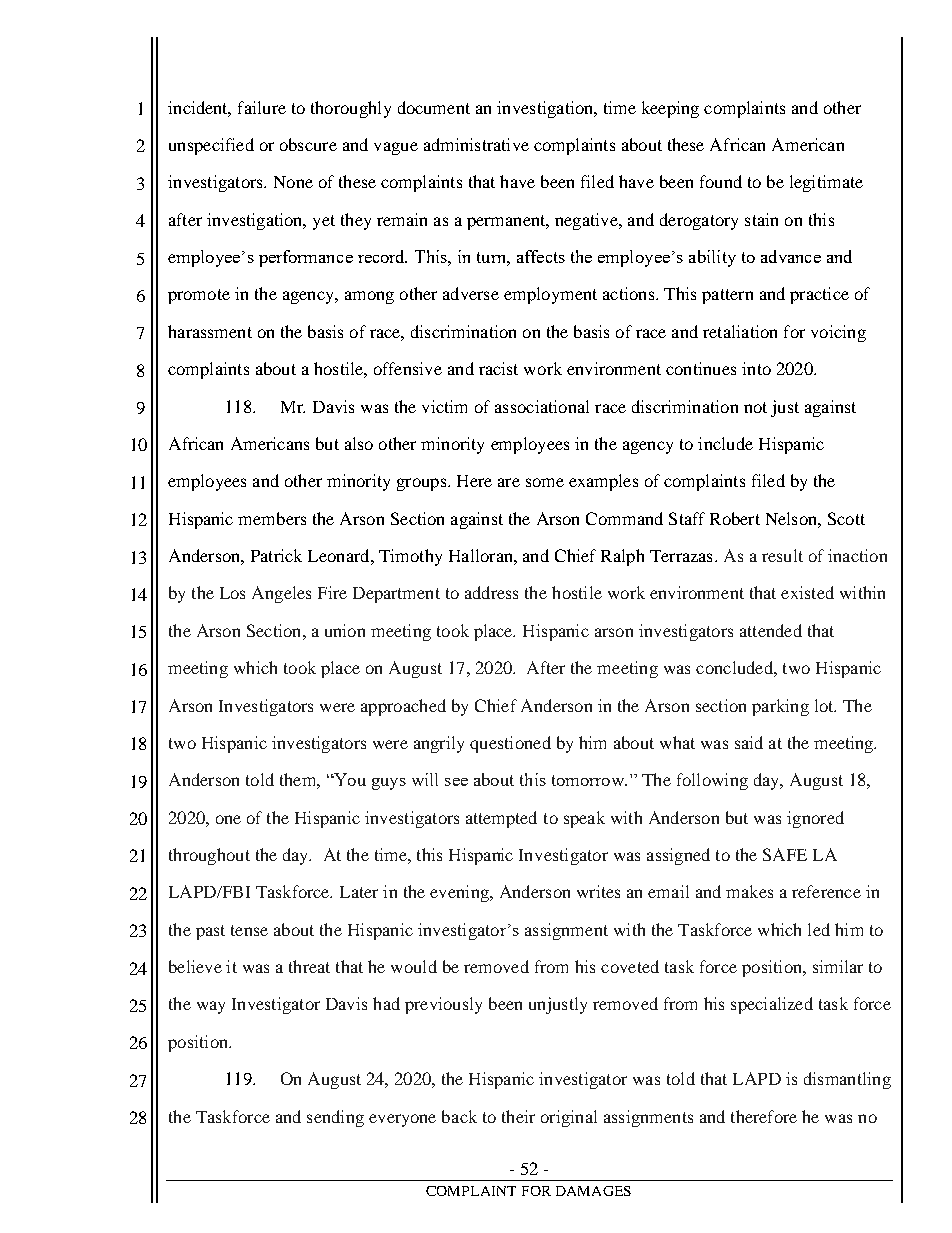 This screenshot has width=952, height=1233. I want to click on obscure, so click(308, 144).
